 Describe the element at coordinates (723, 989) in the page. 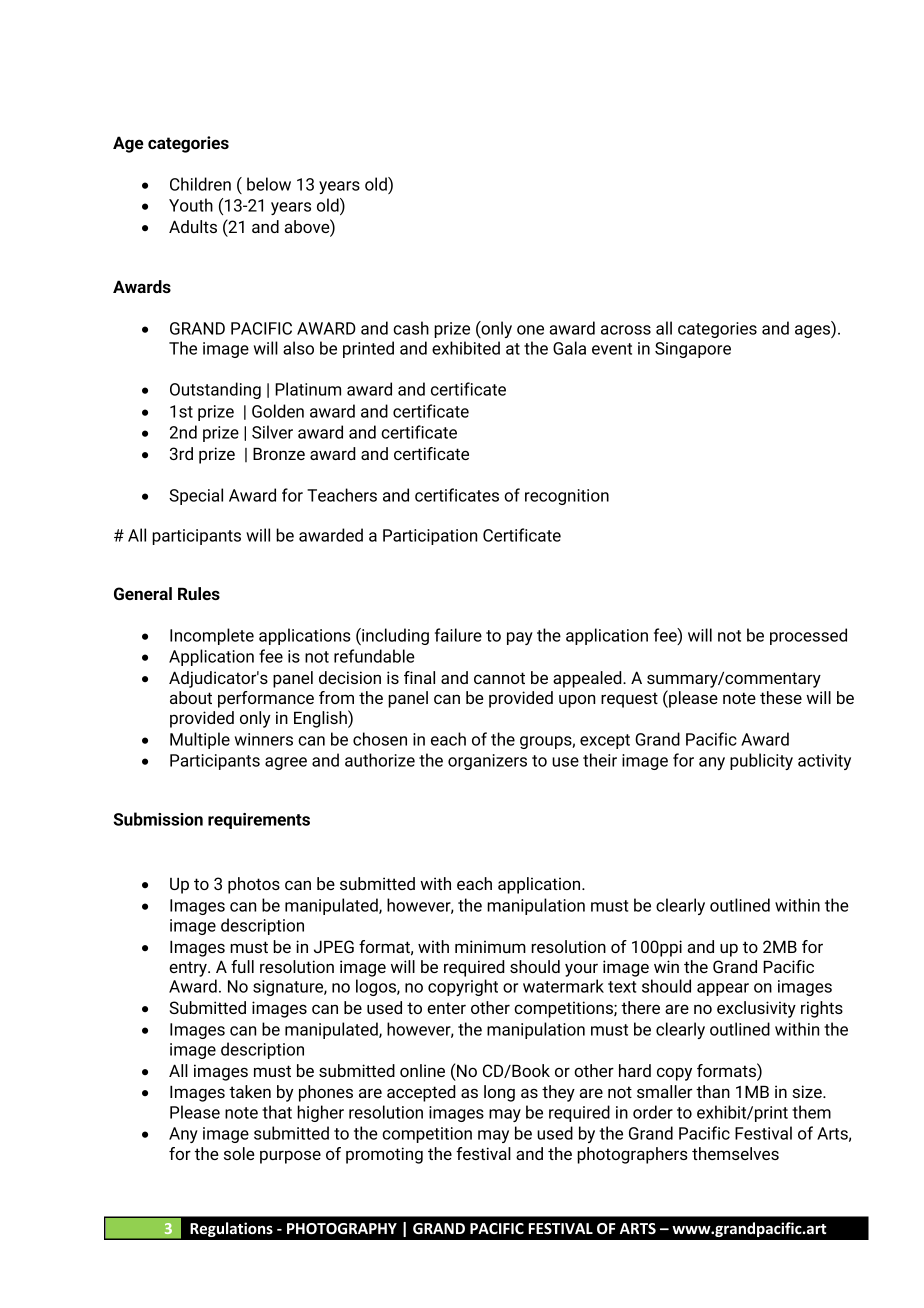

I see `appear` at that location.
